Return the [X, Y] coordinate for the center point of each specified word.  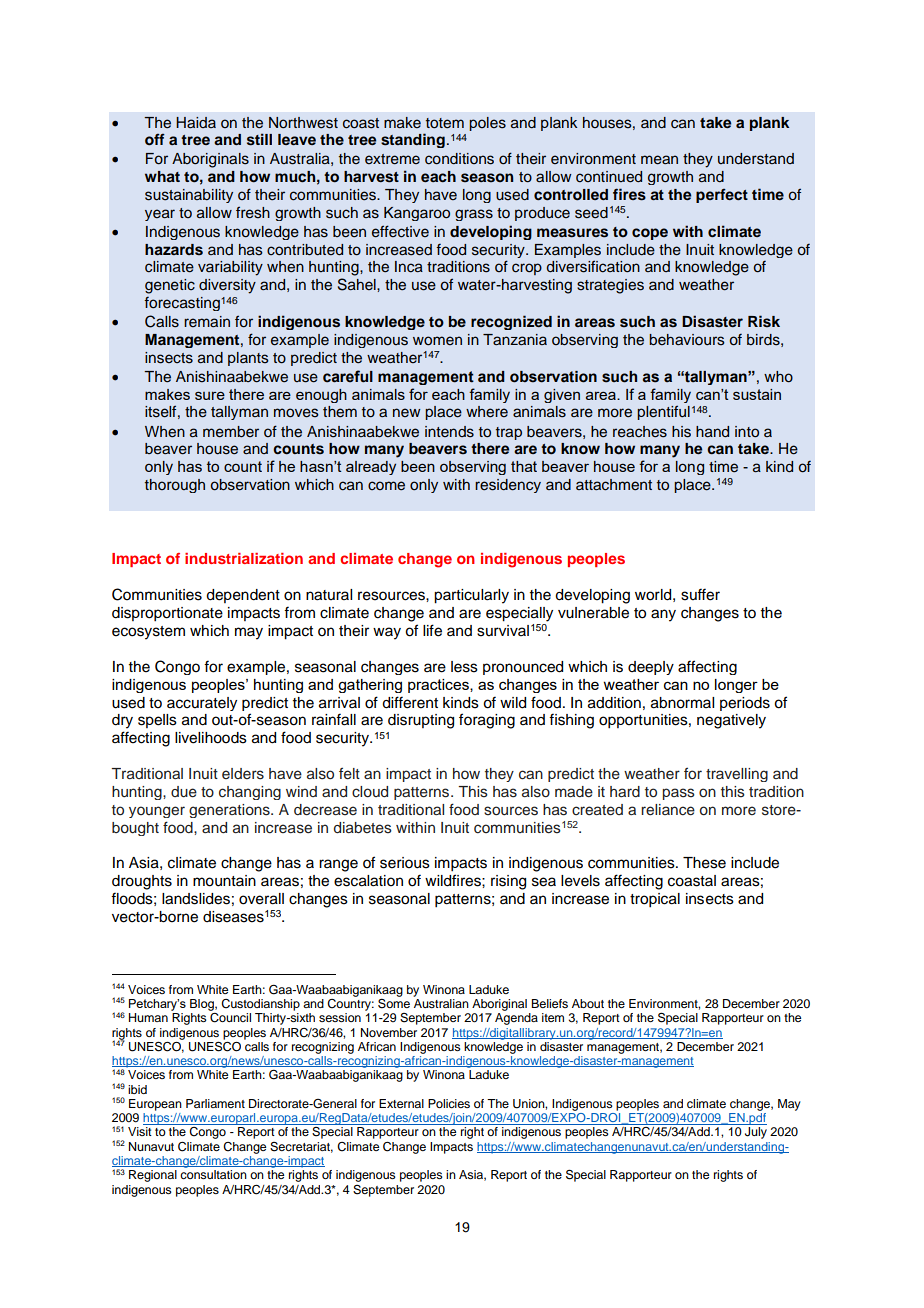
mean [659, 160]
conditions [459, 159]
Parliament [215, 1103]
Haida [196, 122]
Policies [449, 1103]
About [588, 1003]
